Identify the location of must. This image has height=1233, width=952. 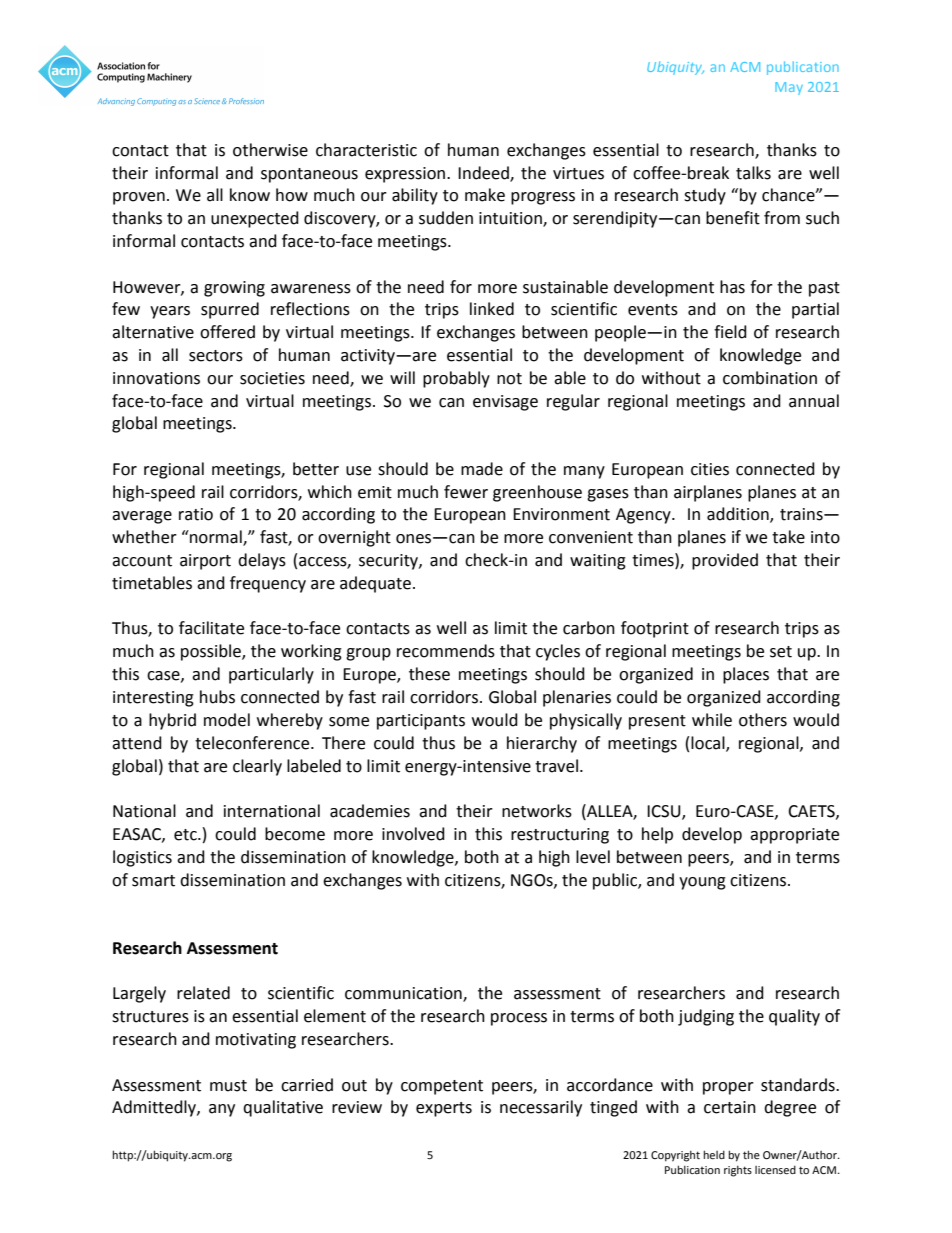
(228, 1086).
